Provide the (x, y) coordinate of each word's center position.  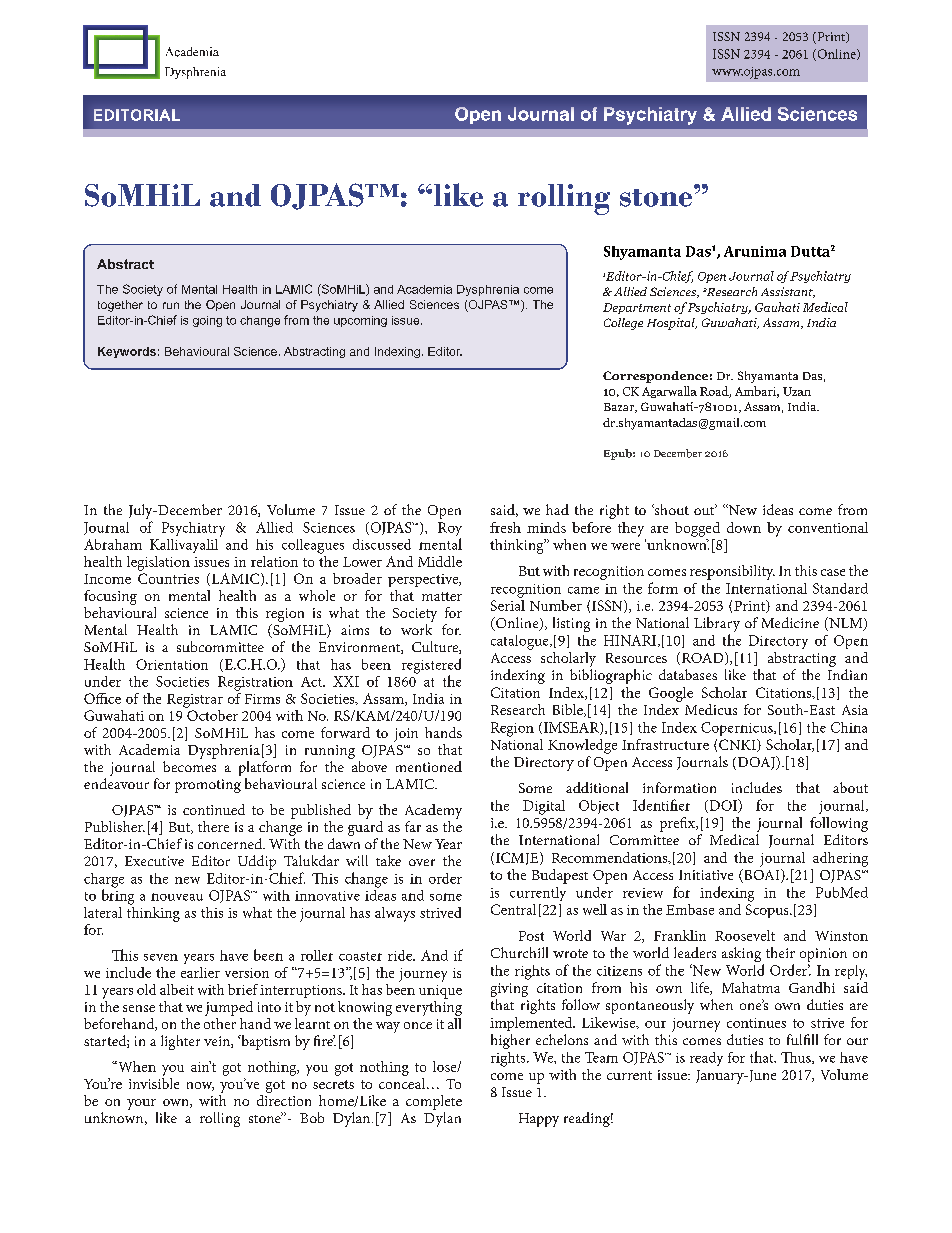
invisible (154, 1082)
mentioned (429, 766)
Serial (508, 604)
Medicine (790, 622)
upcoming (360, 321)
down (744, 527)
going (207, 321)
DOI (723, 806)
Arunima (755, 251)
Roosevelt (745, 935)
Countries (168, 578)
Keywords (127, 352)
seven (161, 957)
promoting (208, 786)
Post (531, 936)
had (557, 509)
